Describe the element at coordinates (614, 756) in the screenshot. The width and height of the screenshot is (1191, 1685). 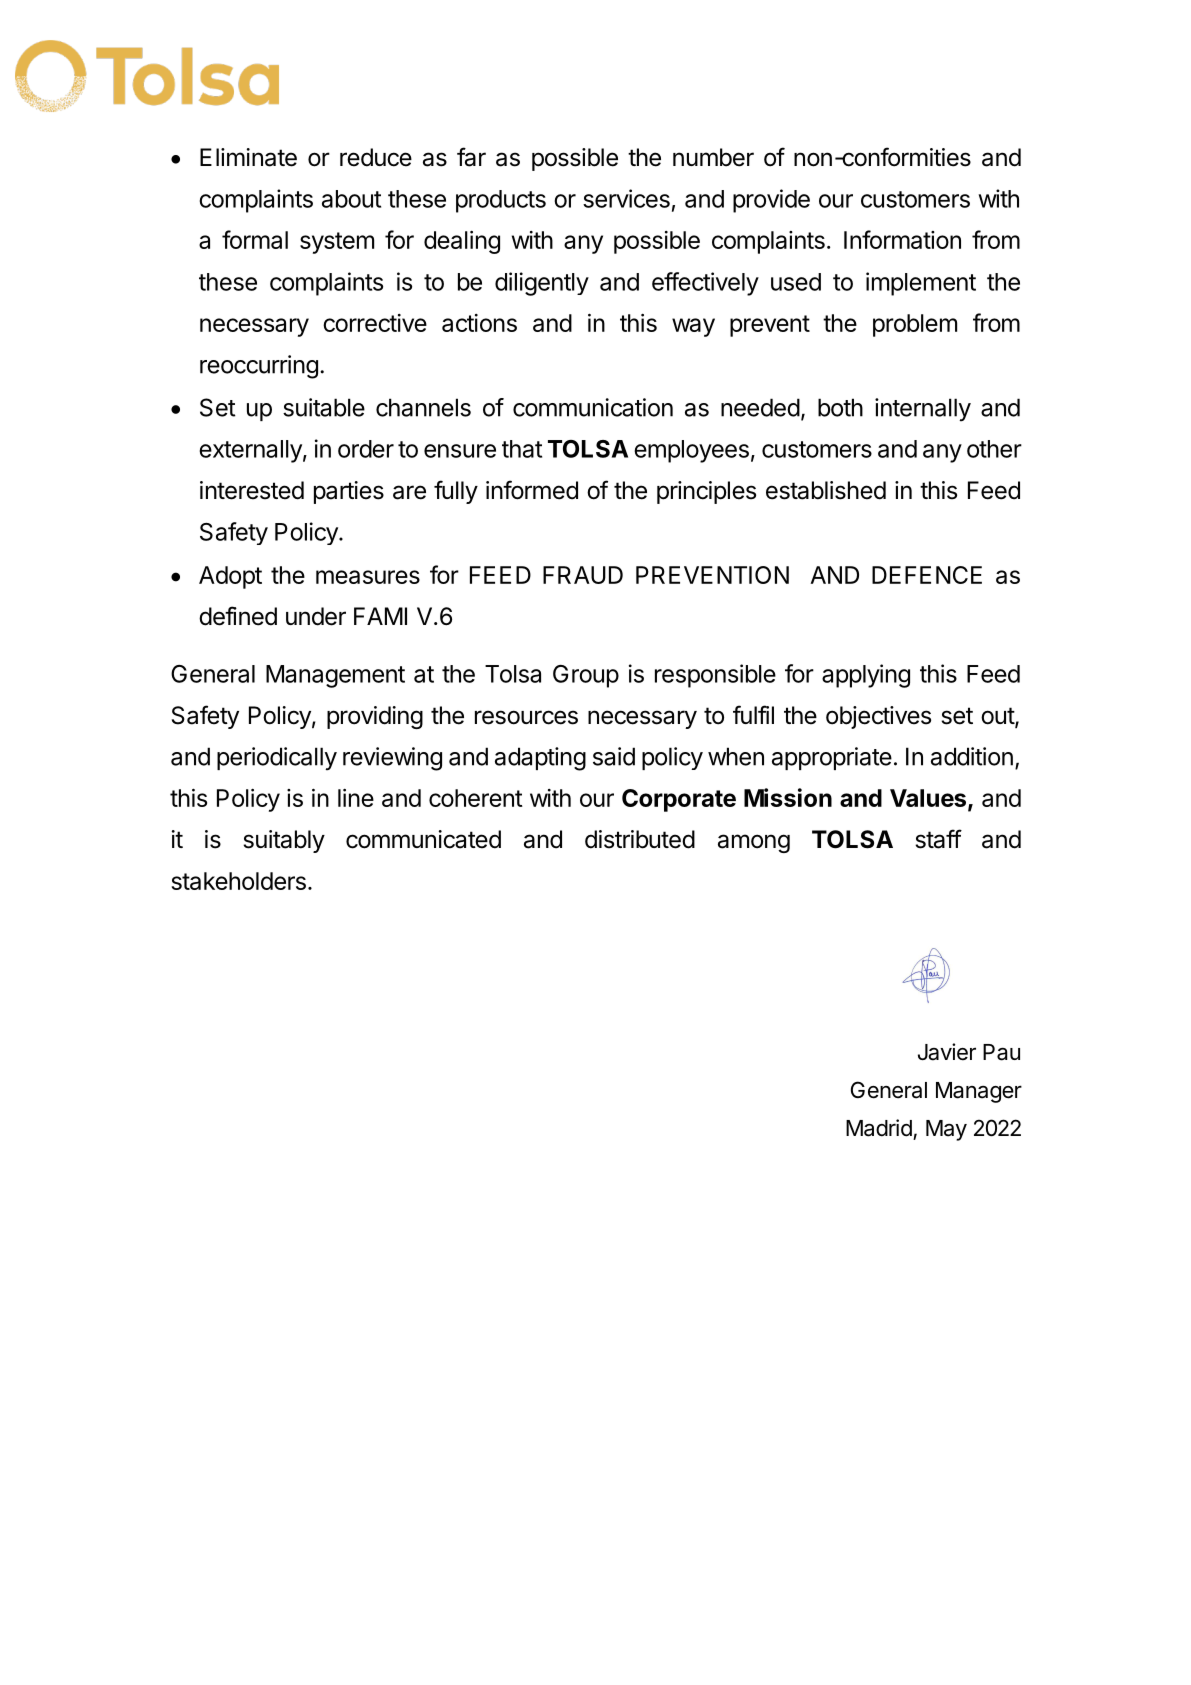
I see `said` at that location.
